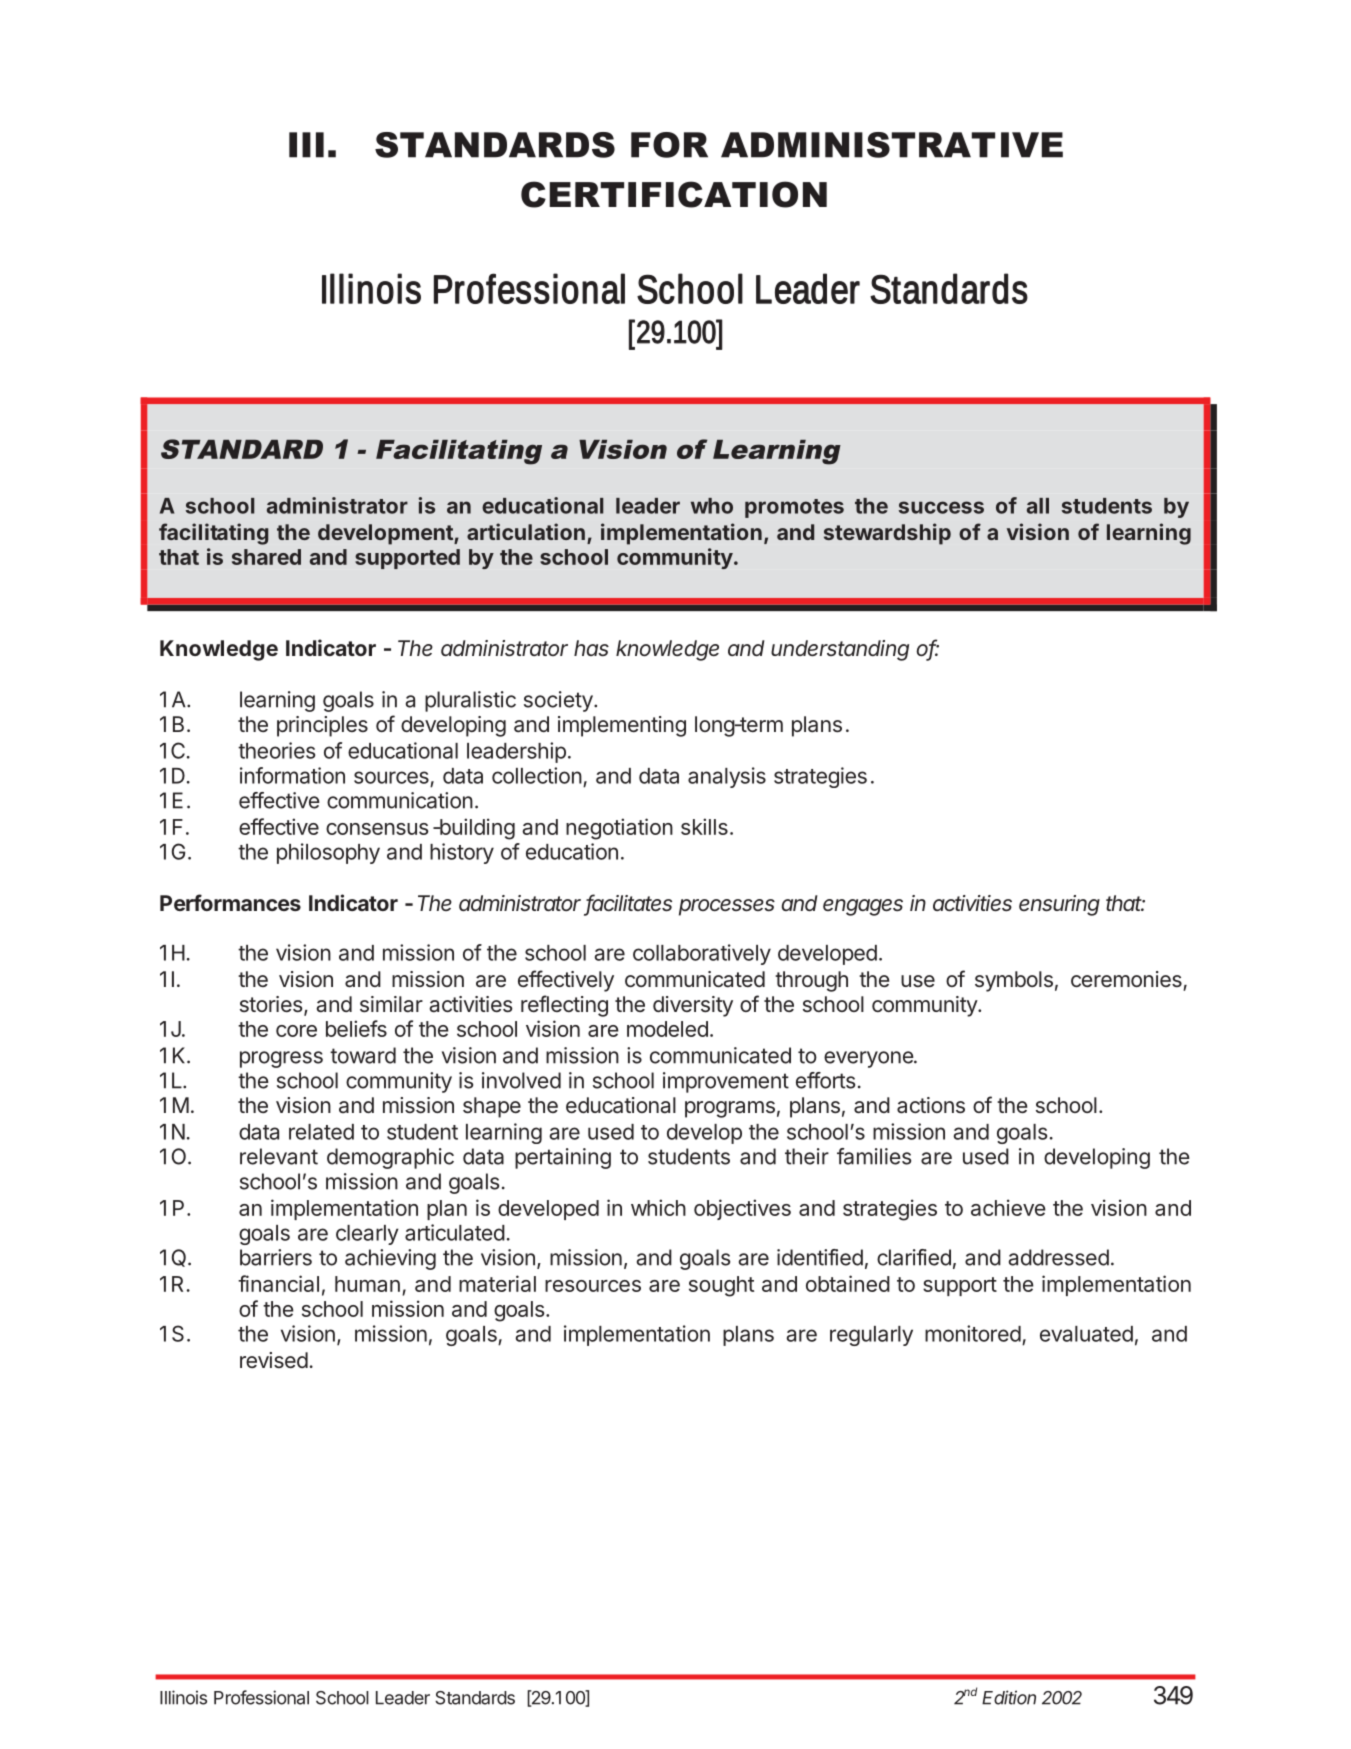 This image has width=1351, height=1749. I want to click on principles, so click(322, 726).
